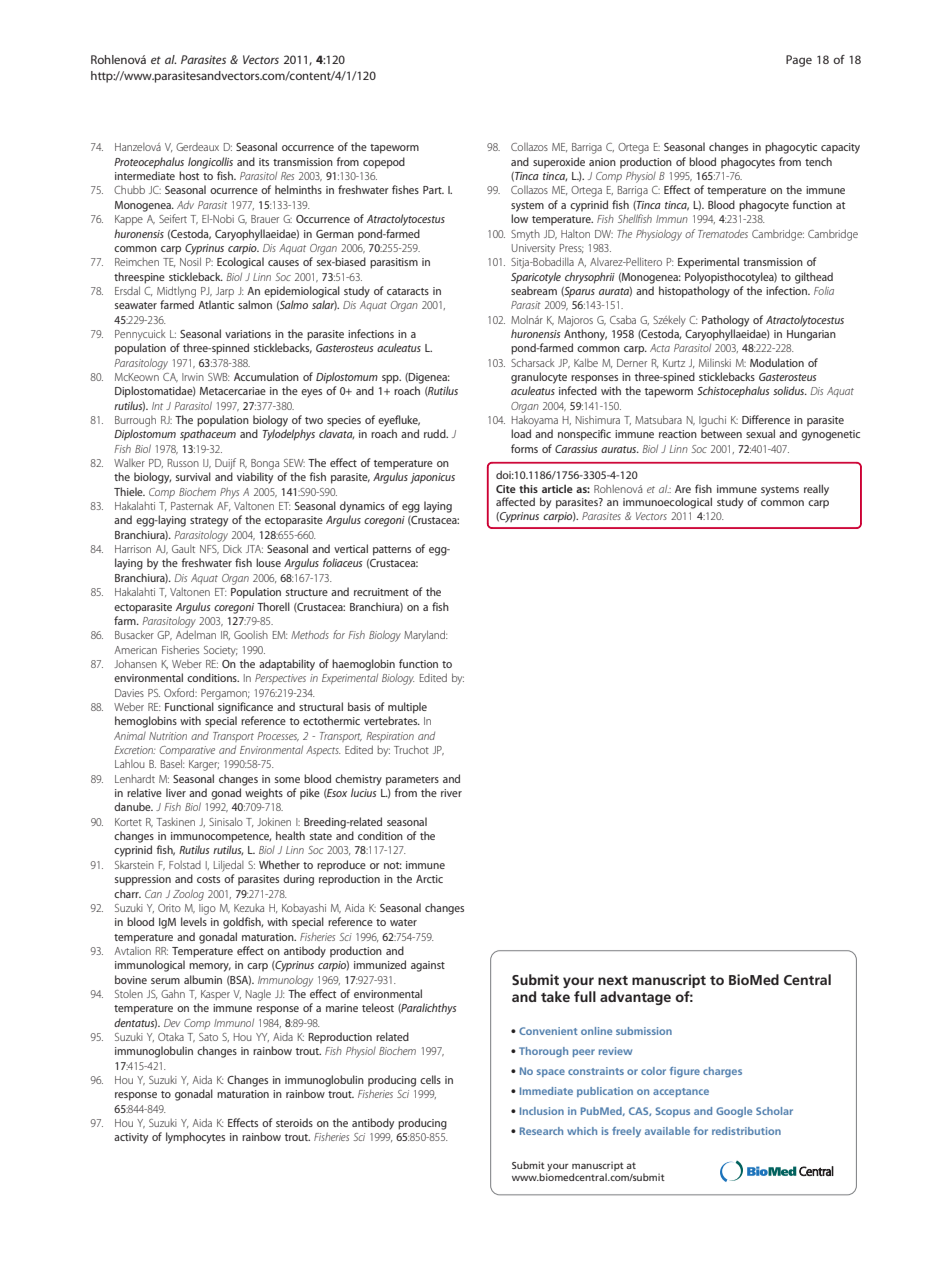 The width and height of the screenshot is (952, 1270). I want to click on its, so click(264, 162).
